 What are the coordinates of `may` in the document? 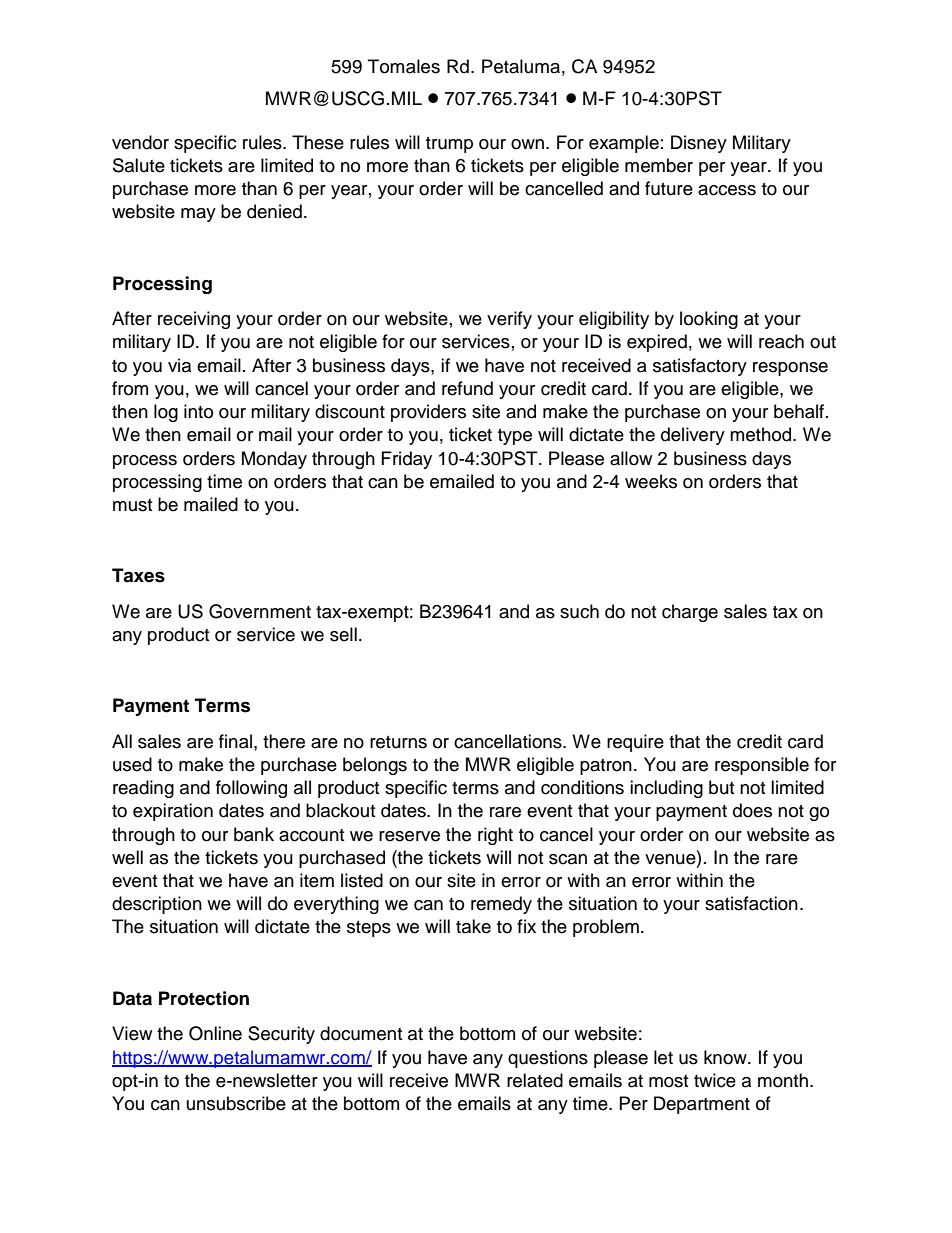 It's located at (198, 215).
